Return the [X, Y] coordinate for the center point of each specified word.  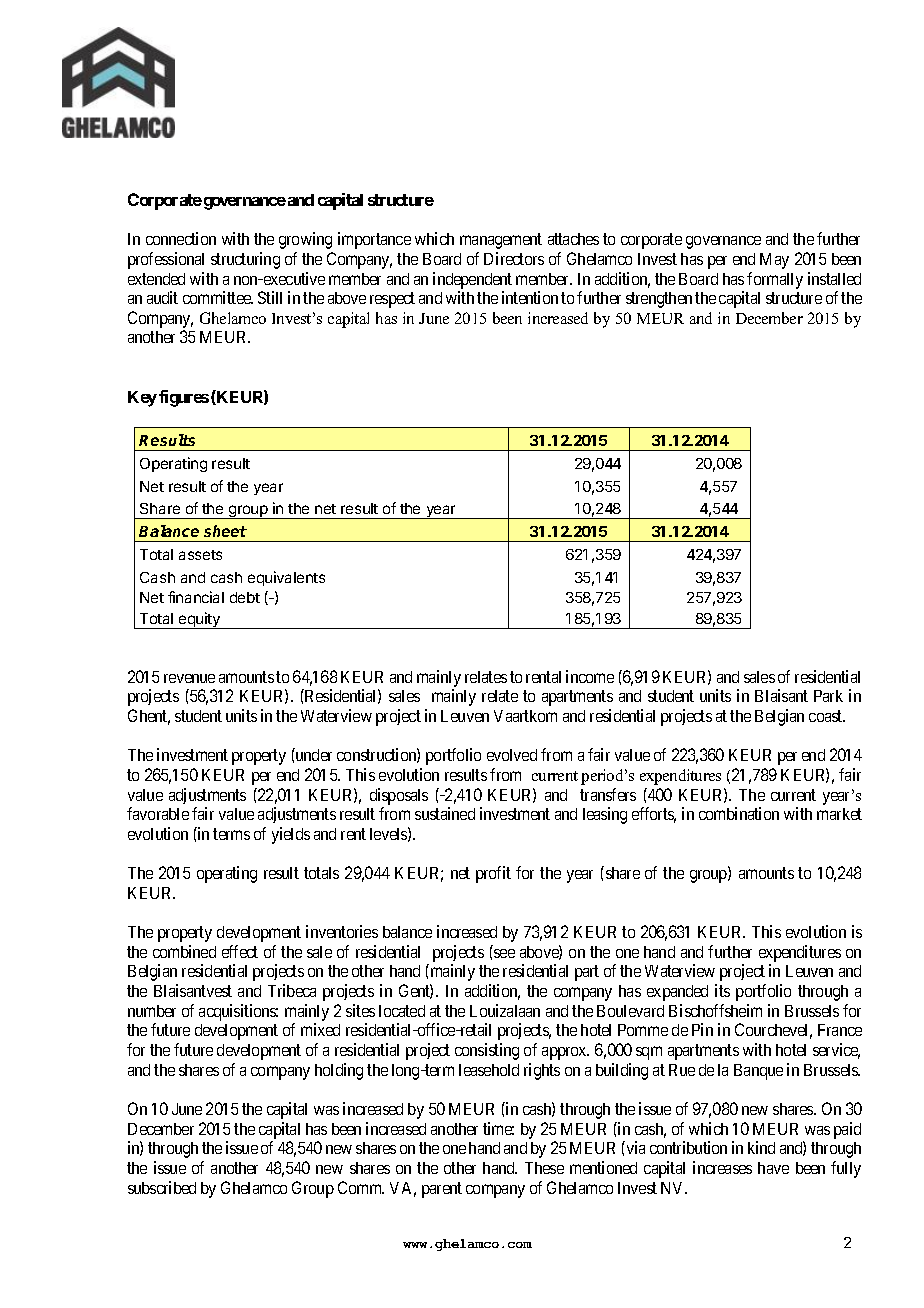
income [590, 676]
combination [739, 813]
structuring [245, 260]
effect [240, 951]
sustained [445, 813]
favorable [158, 813]
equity [199, 620]
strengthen [659, 300]
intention [530, 297]
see [504, 953]
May [774, 261]
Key [142, 399]
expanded [677, 993]
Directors [514, 258]
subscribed [162, 1187]
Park [828, 696]
